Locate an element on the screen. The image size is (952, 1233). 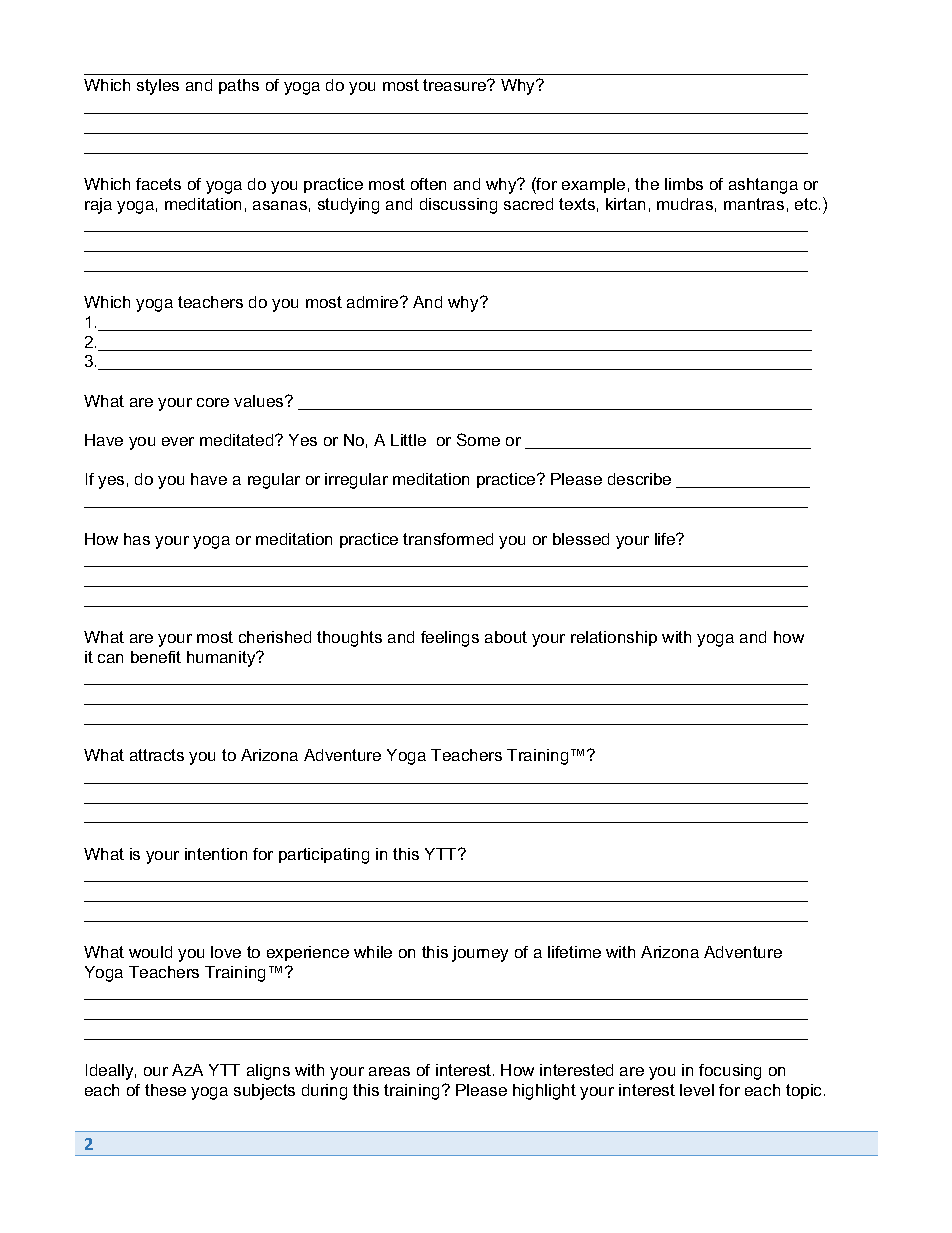
ever is located at coordinates (178, 441).
